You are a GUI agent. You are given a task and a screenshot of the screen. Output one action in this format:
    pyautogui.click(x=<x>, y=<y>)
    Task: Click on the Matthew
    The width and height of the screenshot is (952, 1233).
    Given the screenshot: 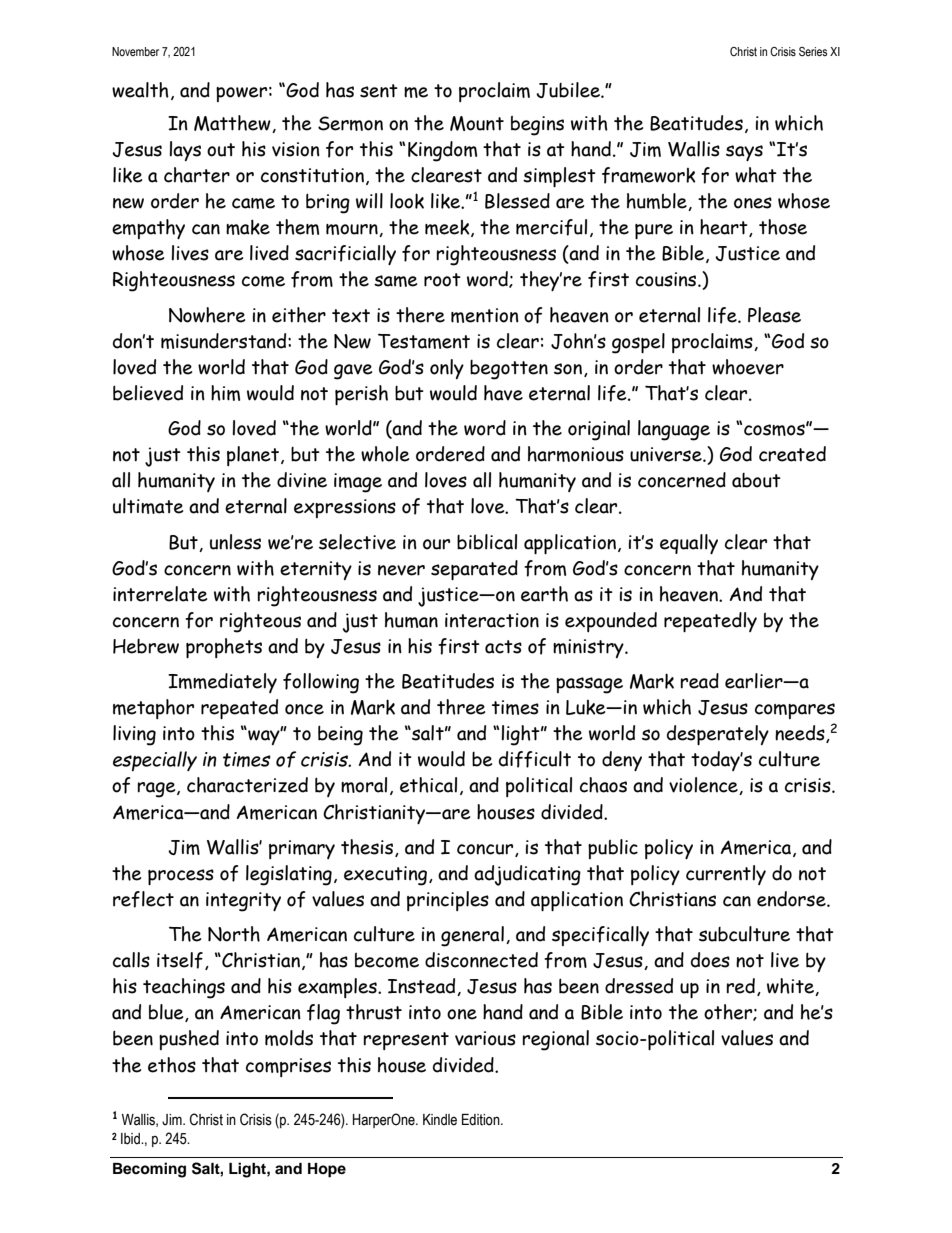 What is the action you would take?
    pyautogui.click(x=233, y=124)
